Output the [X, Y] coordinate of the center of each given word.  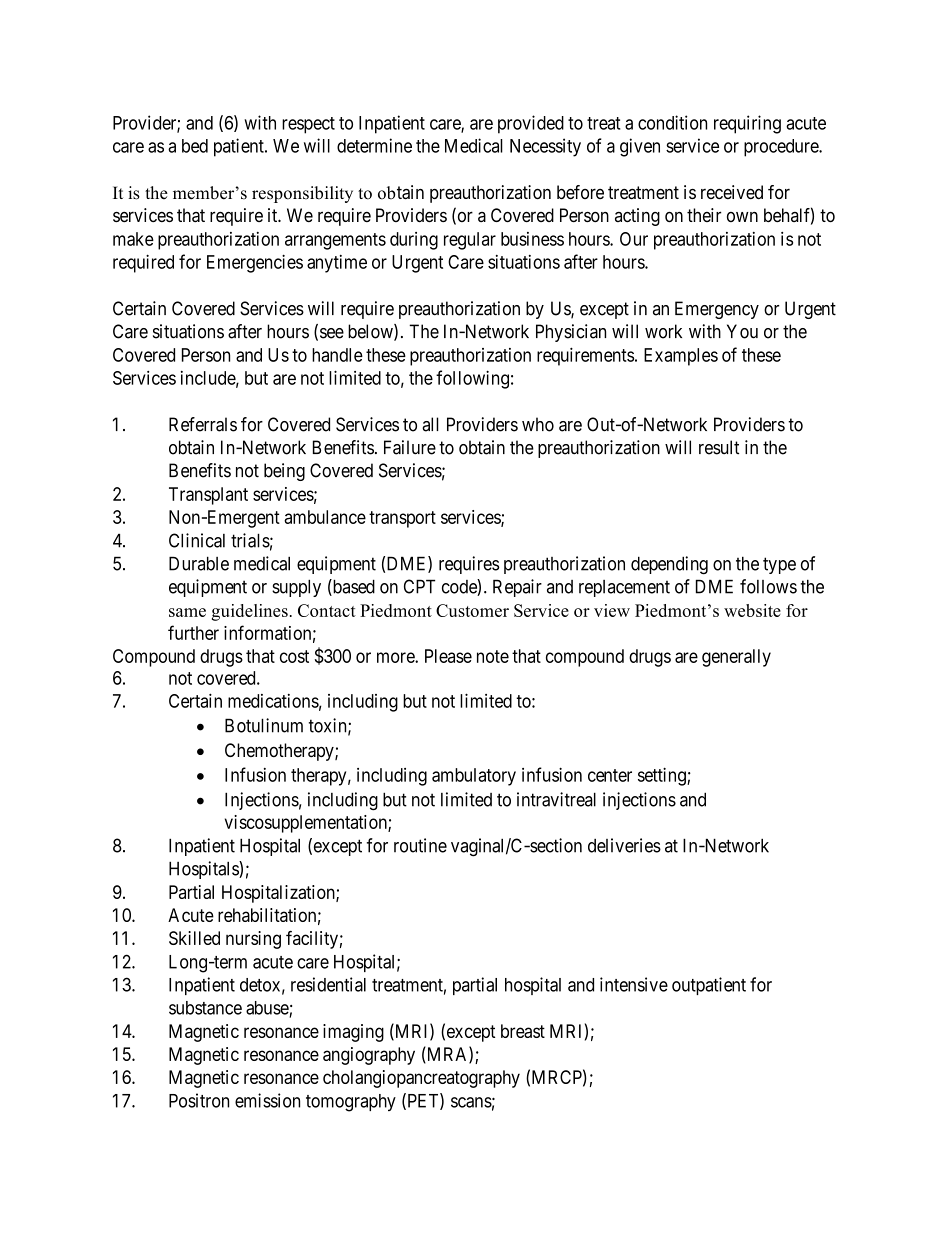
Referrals [203, 424]
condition [672, 122]
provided [531, 124]
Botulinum [264, 725]
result [719, 447]
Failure [410, 447]
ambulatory [474, 777]
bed [195, 146]
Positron [199, 1100]
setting [663, 776]
